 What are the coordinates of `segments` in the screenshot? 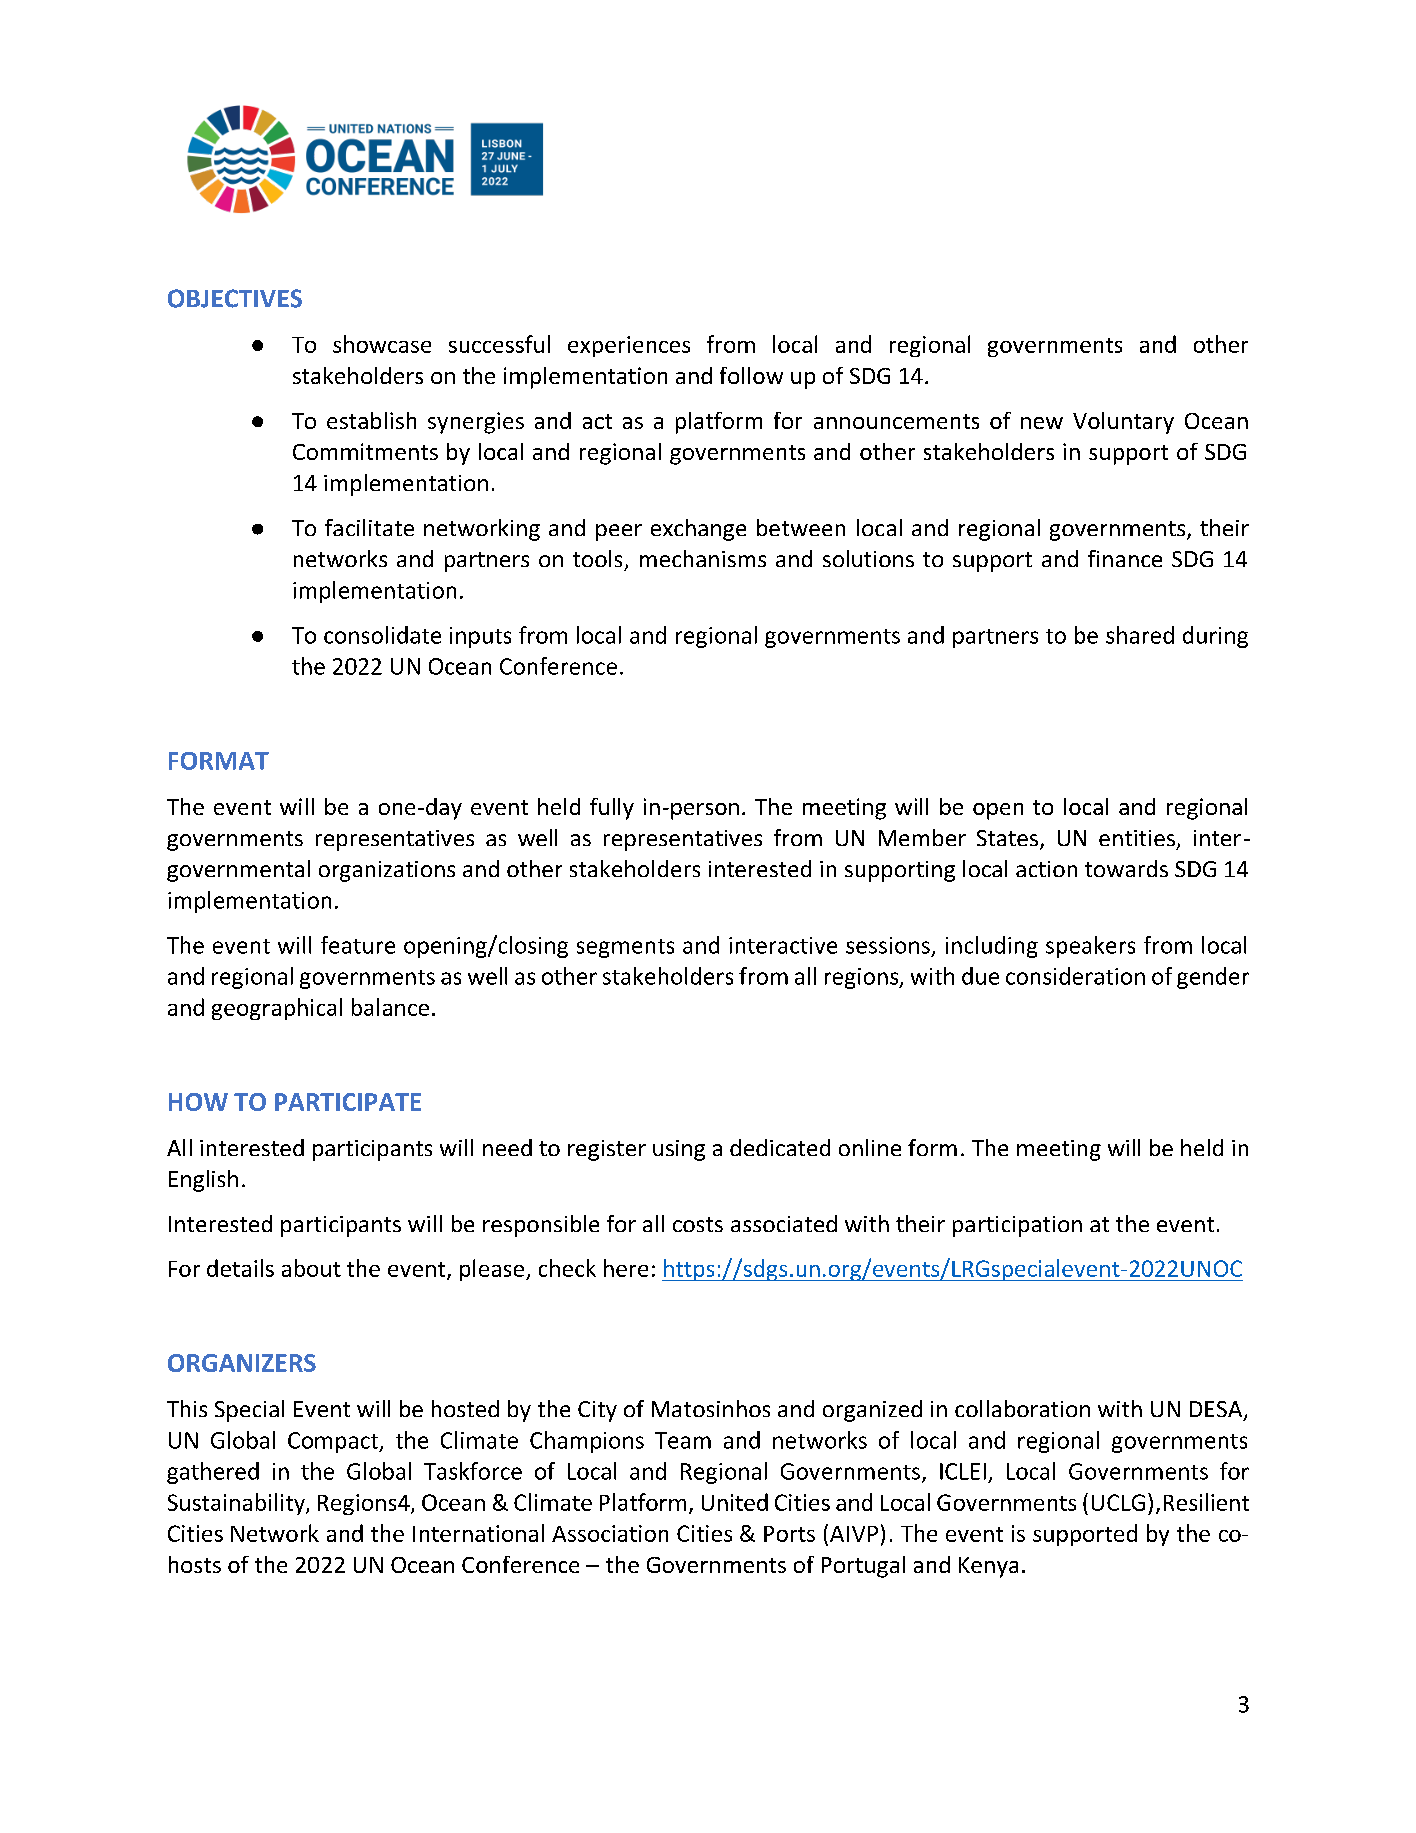 It's located at (625, 948).
